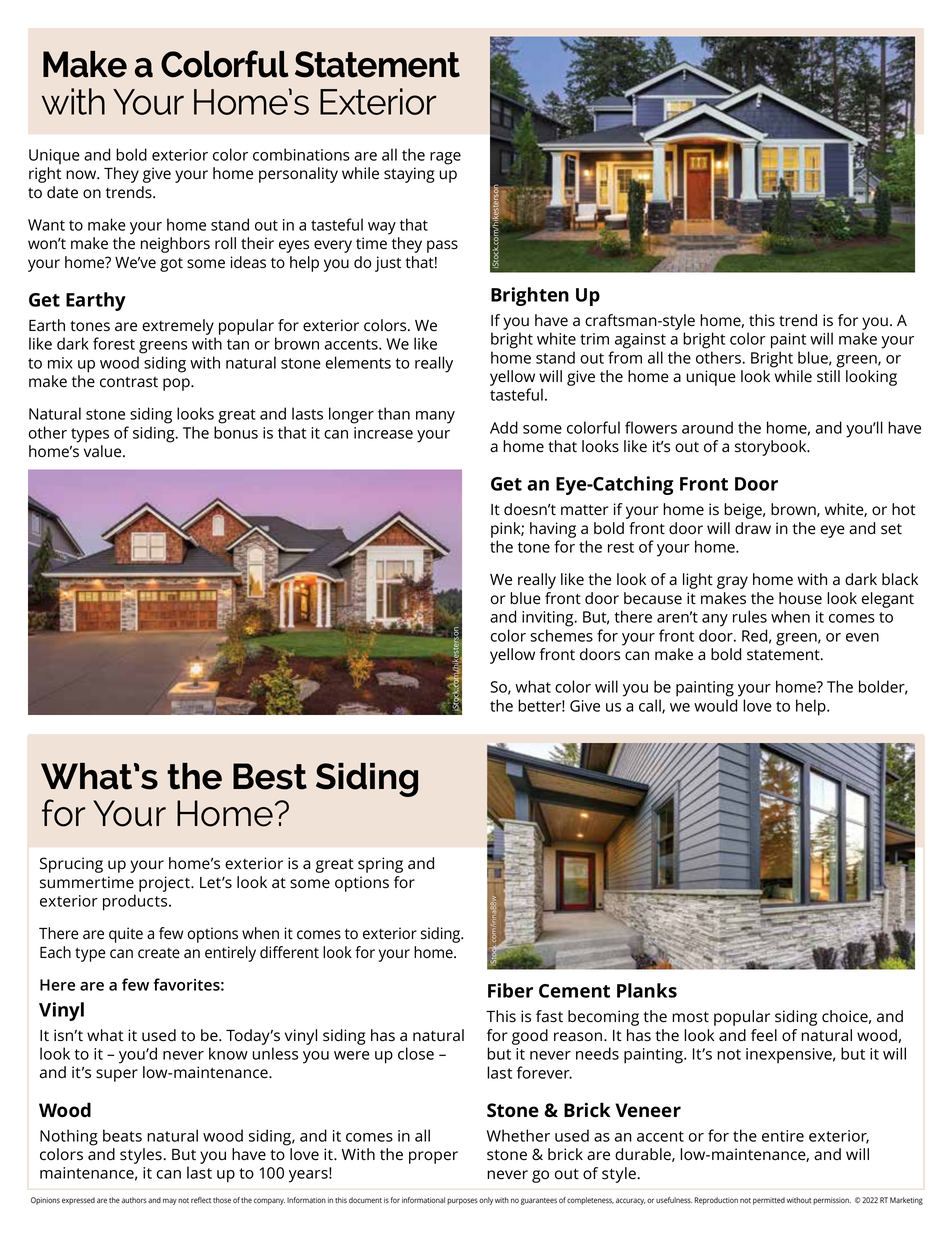 The height and width of the image is (1233, 952). I want to click on against, so click(640, 341).
